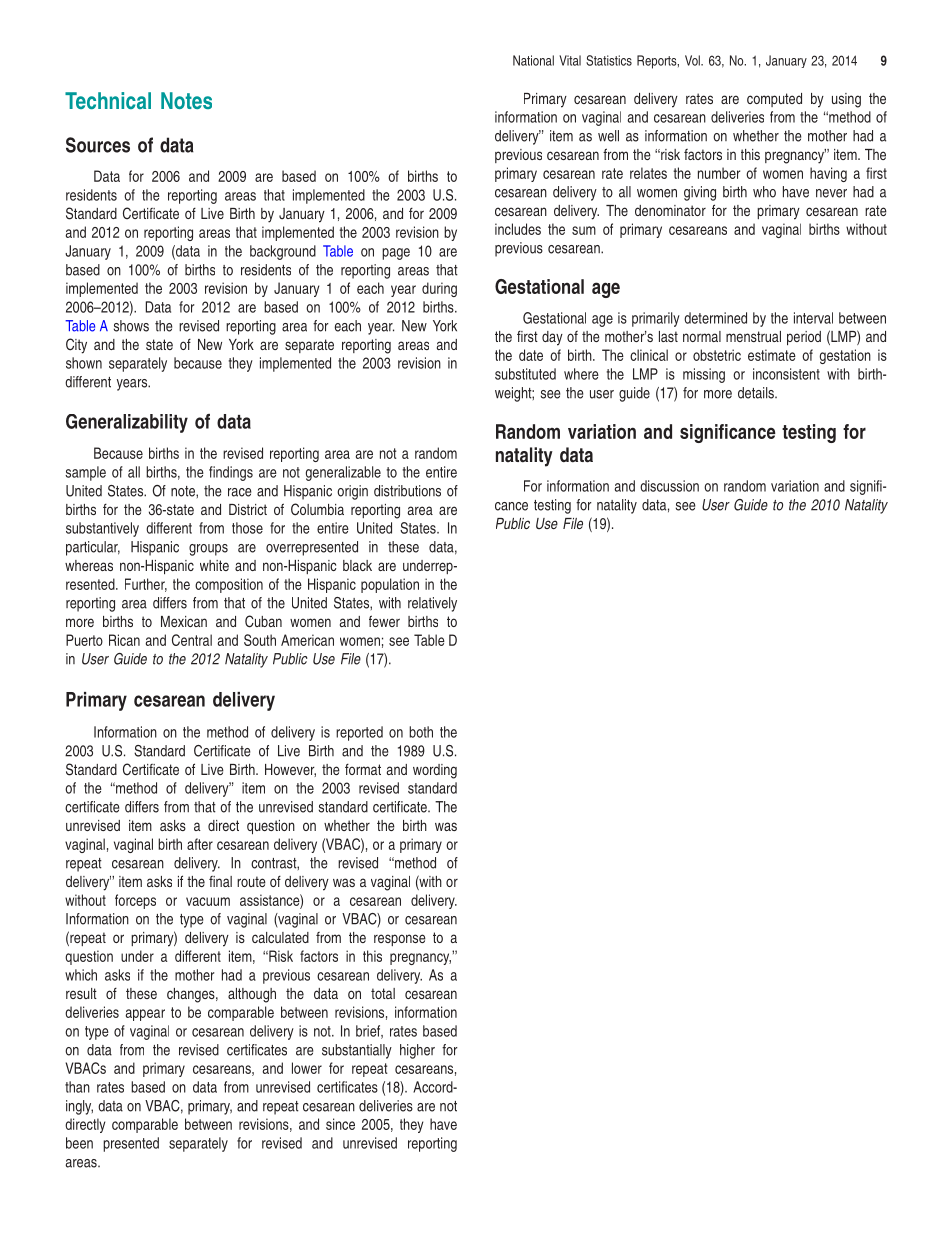  Describe the element at coordinates (357, 1051) in the screenshot. I see `substantially` at that location.
